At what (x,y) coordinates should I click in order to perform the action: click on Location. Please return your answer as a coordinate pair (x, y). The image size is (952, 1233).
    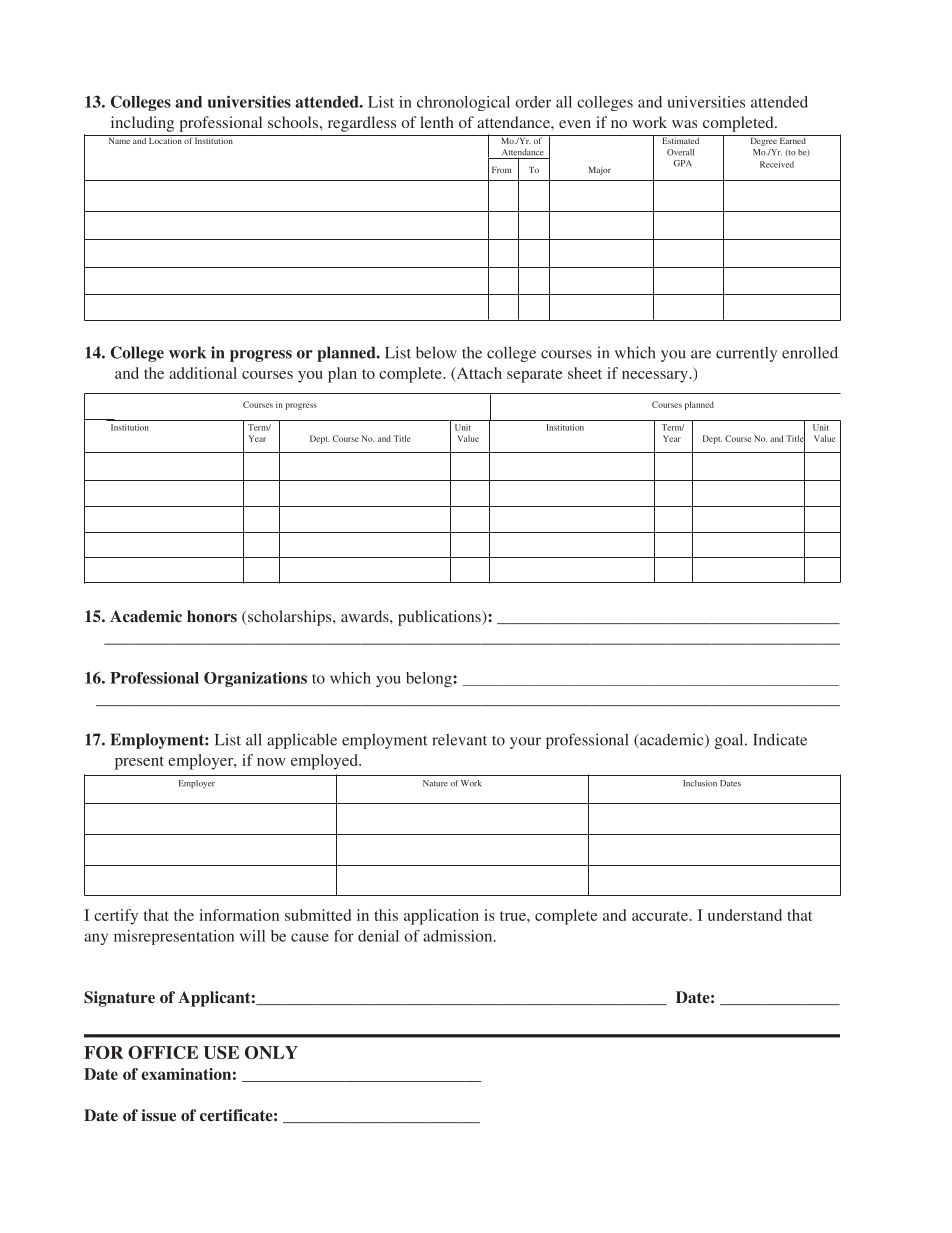
    Looking at the image, I should click on (165, 139).
